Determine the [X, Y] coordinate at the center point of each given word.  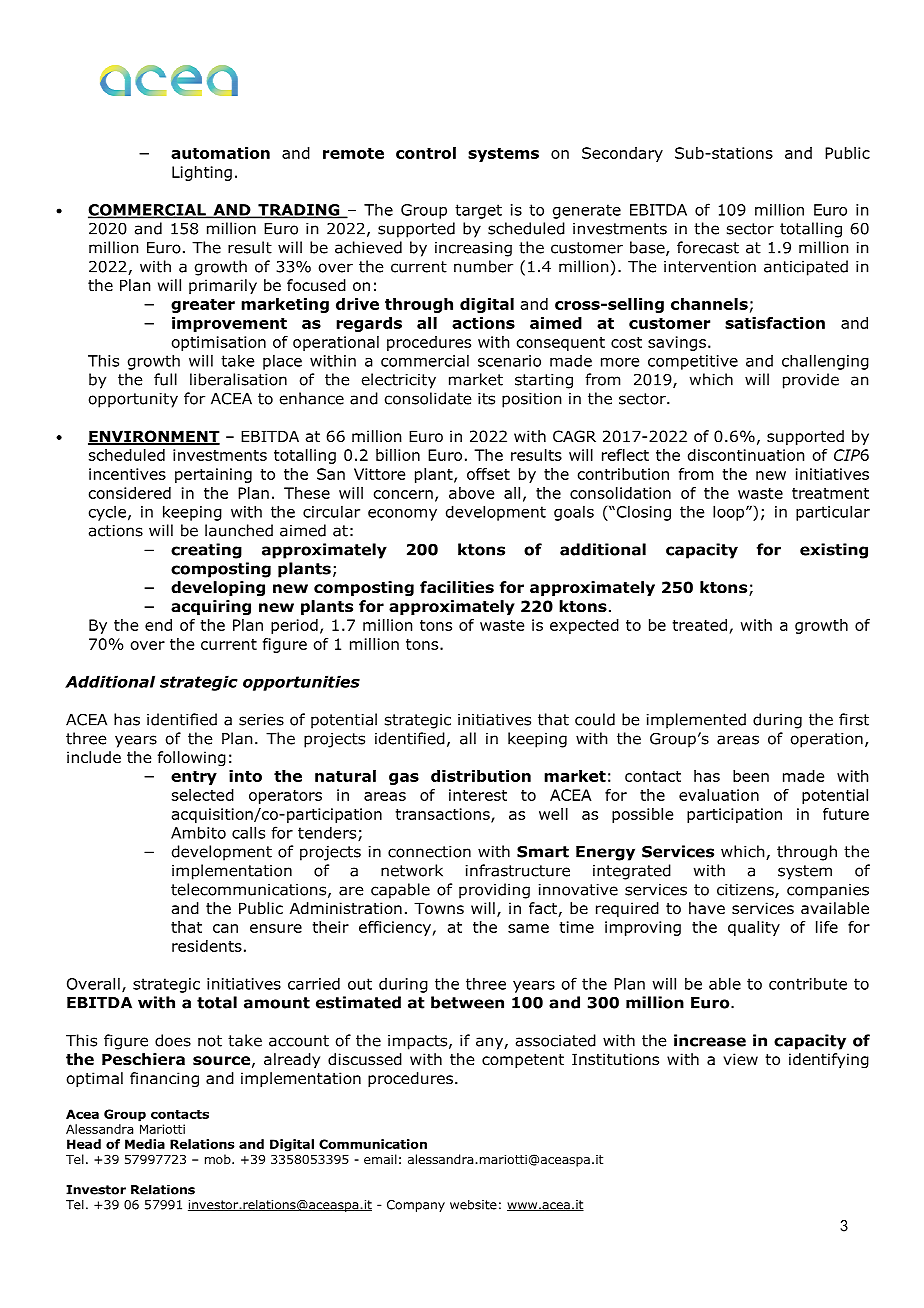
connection [429, 852]
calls [248, 832]
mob [219, 1159]
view [740, 1059]
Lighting [202, 173]
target [478, 211]
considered [130, 493]
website [473, 1204]
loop [730, 513]
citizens [746, 891]
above [471, 493]
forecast [708, 247]
